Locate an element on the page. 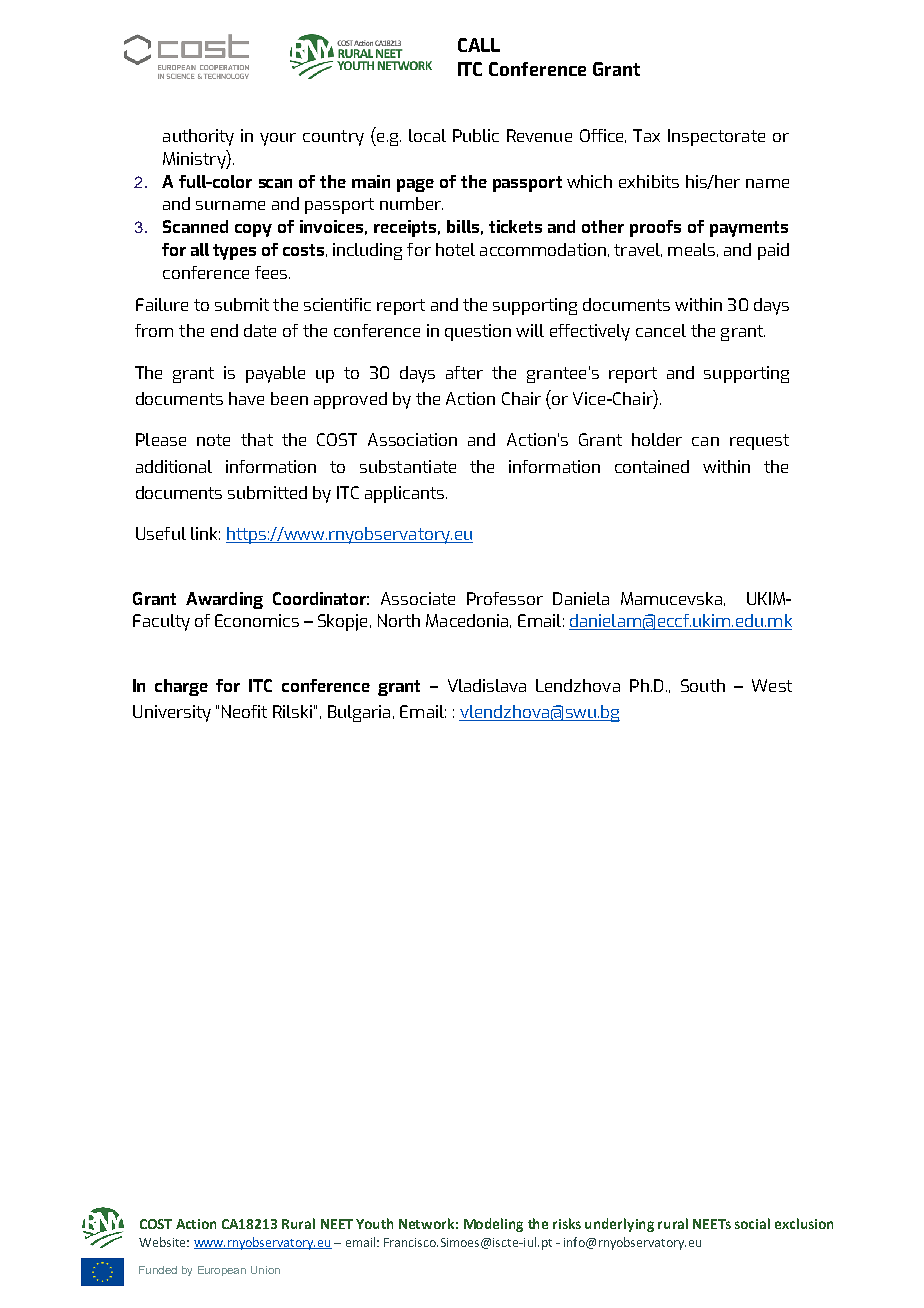 The image size is (924, 1308). Awarding is located at coordinates (224, 600).
